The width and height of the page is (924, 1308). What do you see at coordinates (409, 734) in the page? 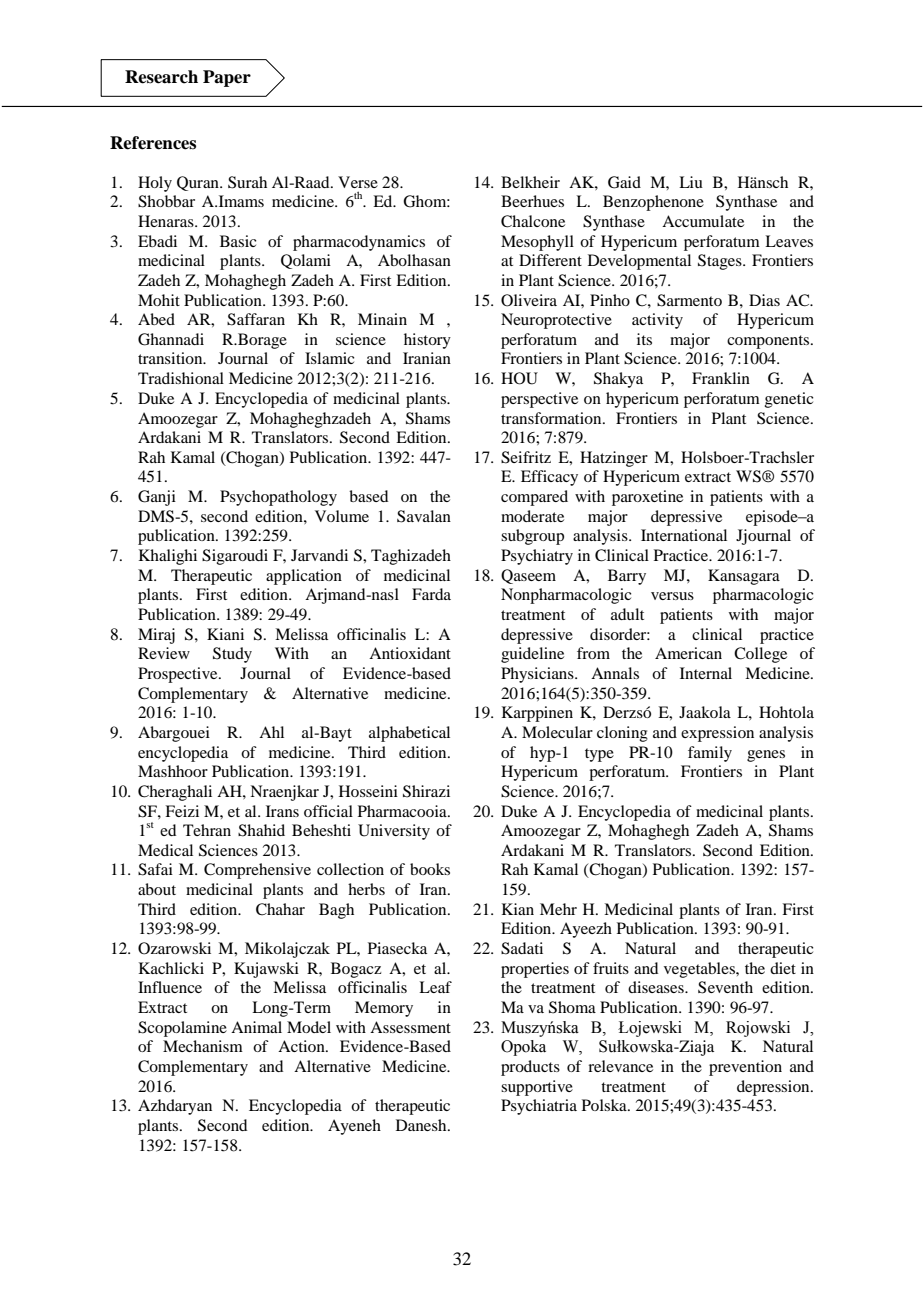
I see `alphabetical` at bounding box center [409, 734].
